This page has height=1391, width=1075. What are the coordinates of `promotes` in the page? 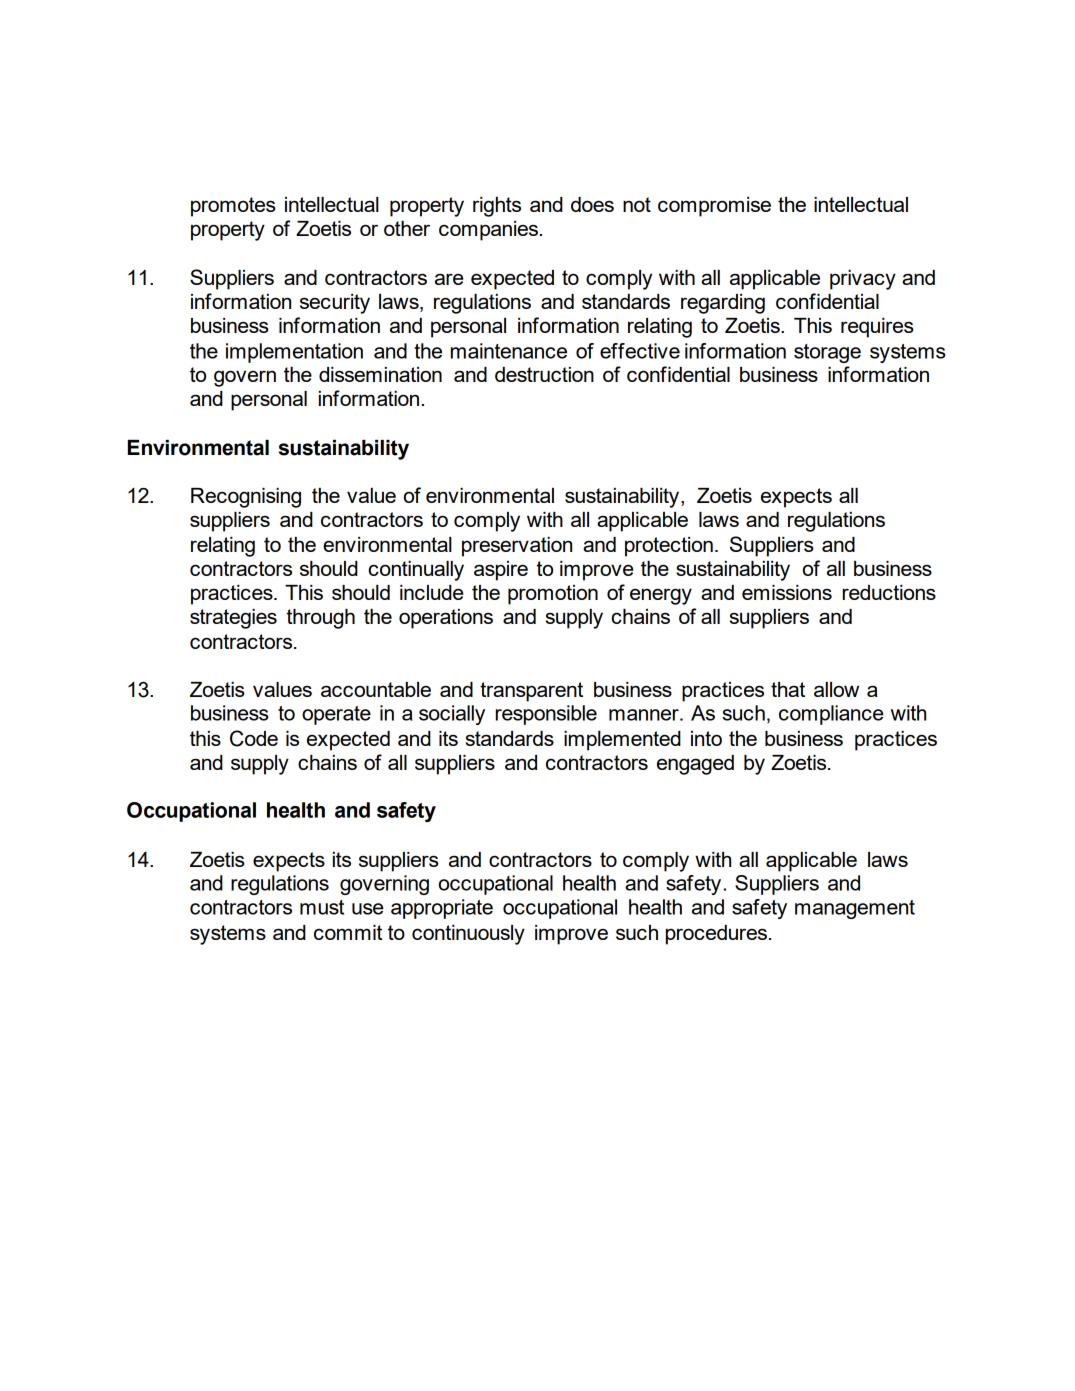 It's located at (233, 207).
